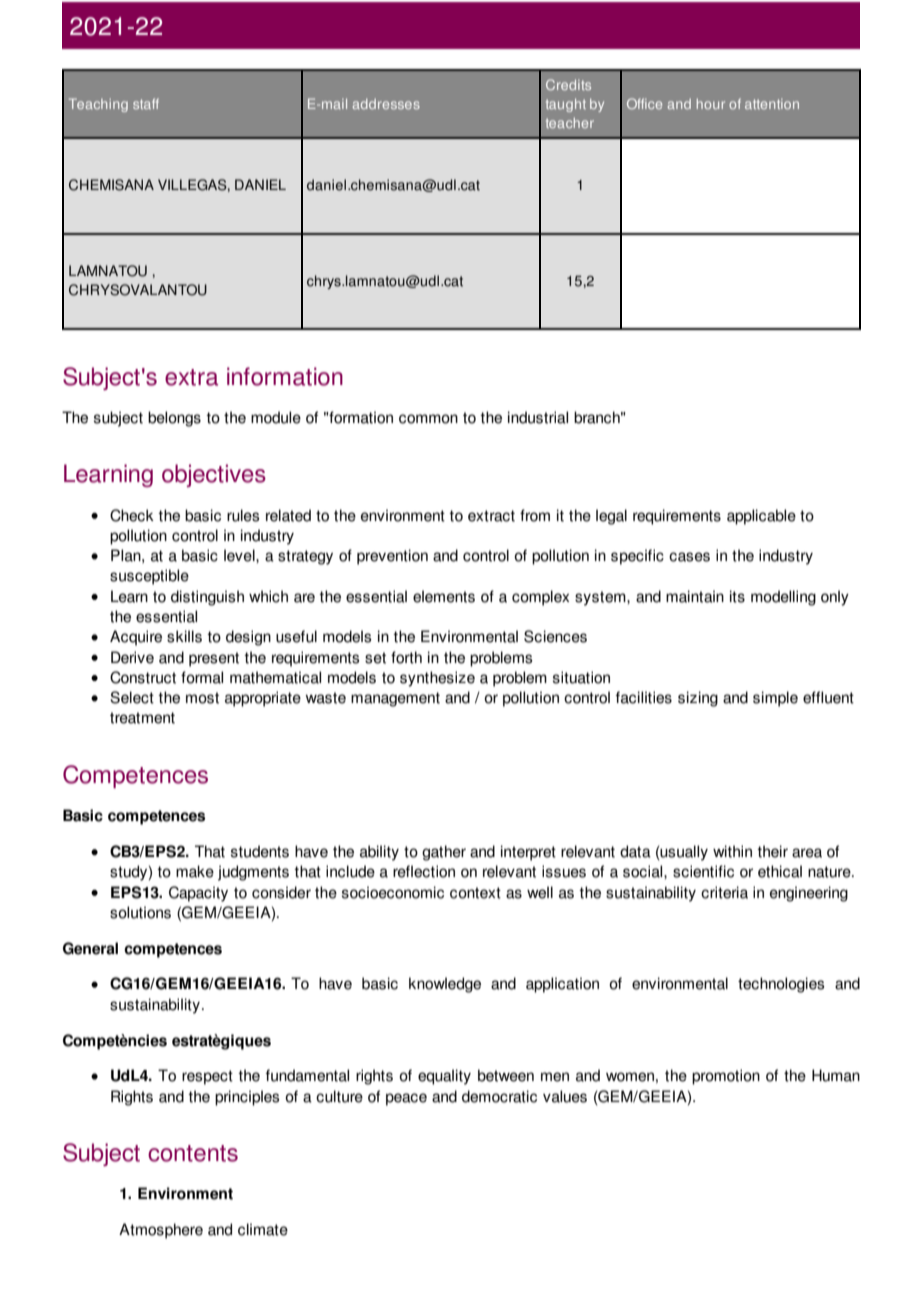 Image resolution: width=924 pixels, height=1308 pixels. Describe the element at coordinates (146, 103) in the image. I see `staff` at that location.
